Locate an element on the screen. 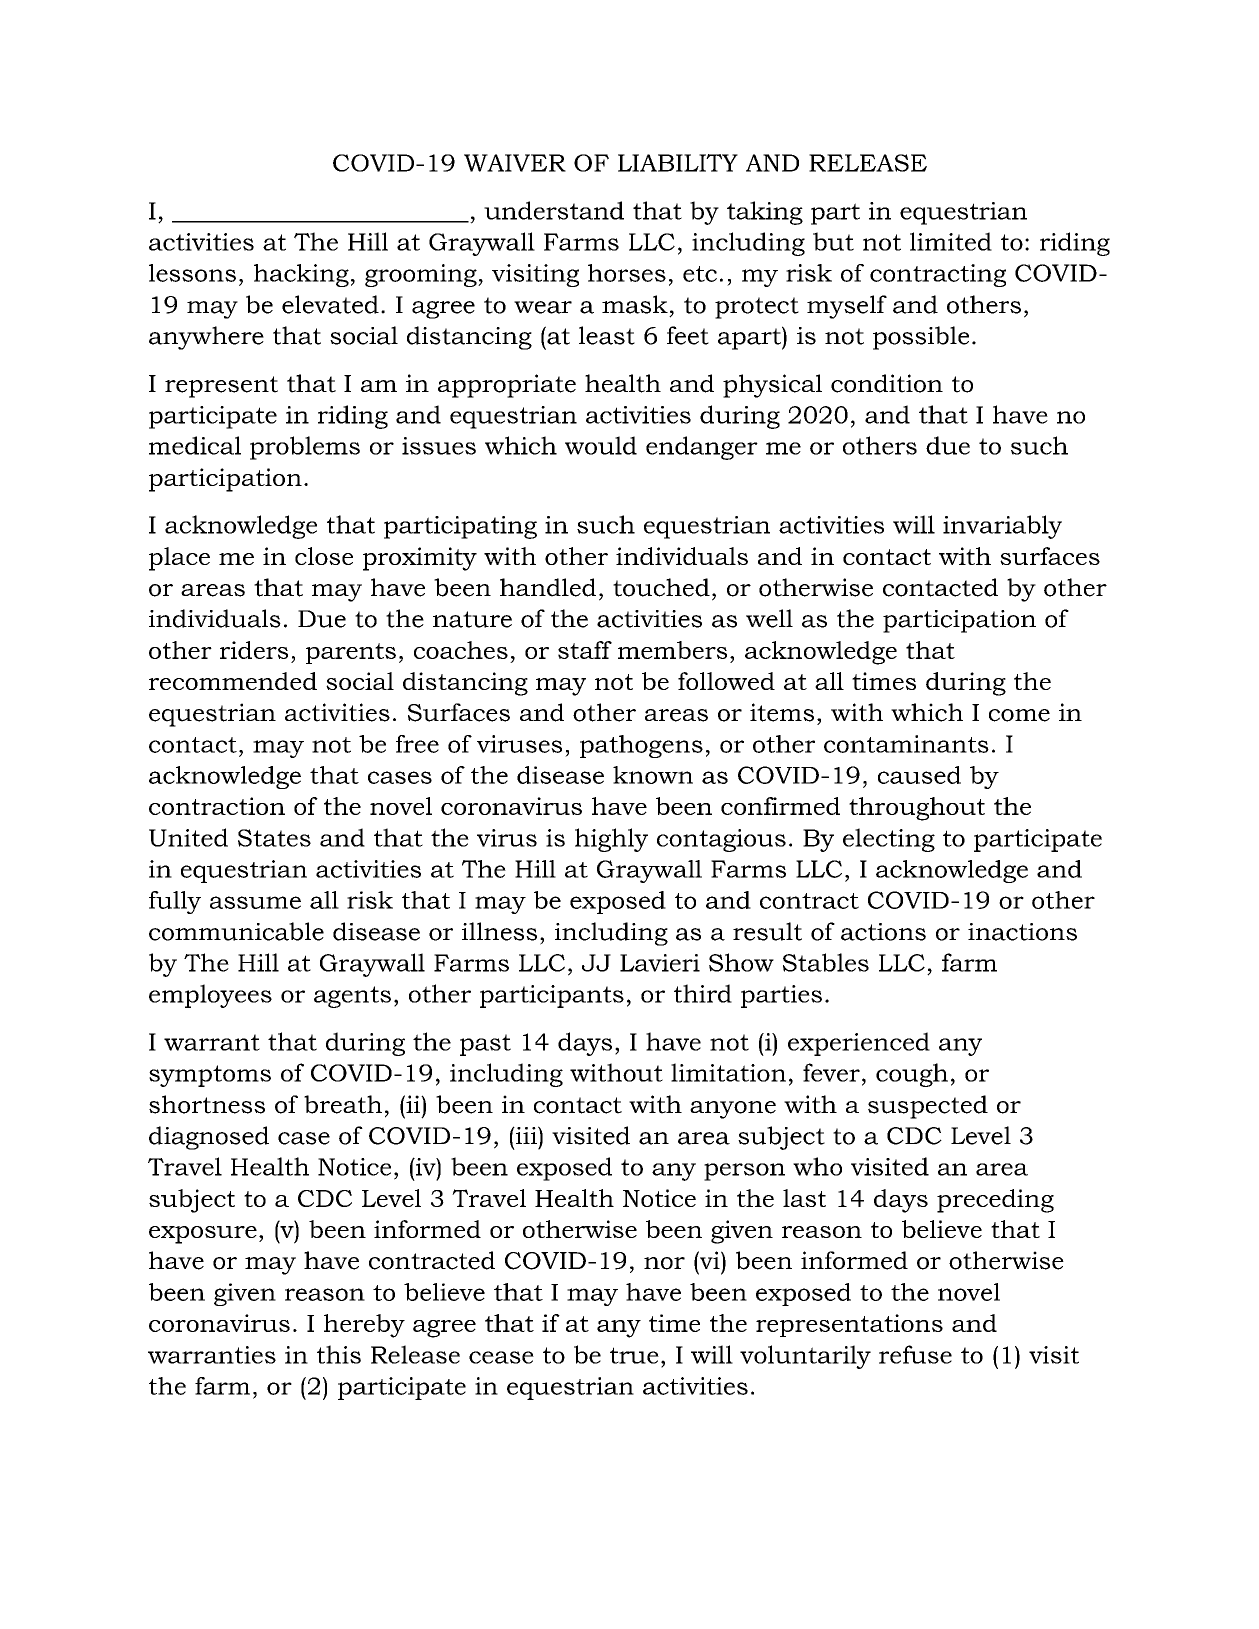  Stables is located at coordinates (826, 962).
